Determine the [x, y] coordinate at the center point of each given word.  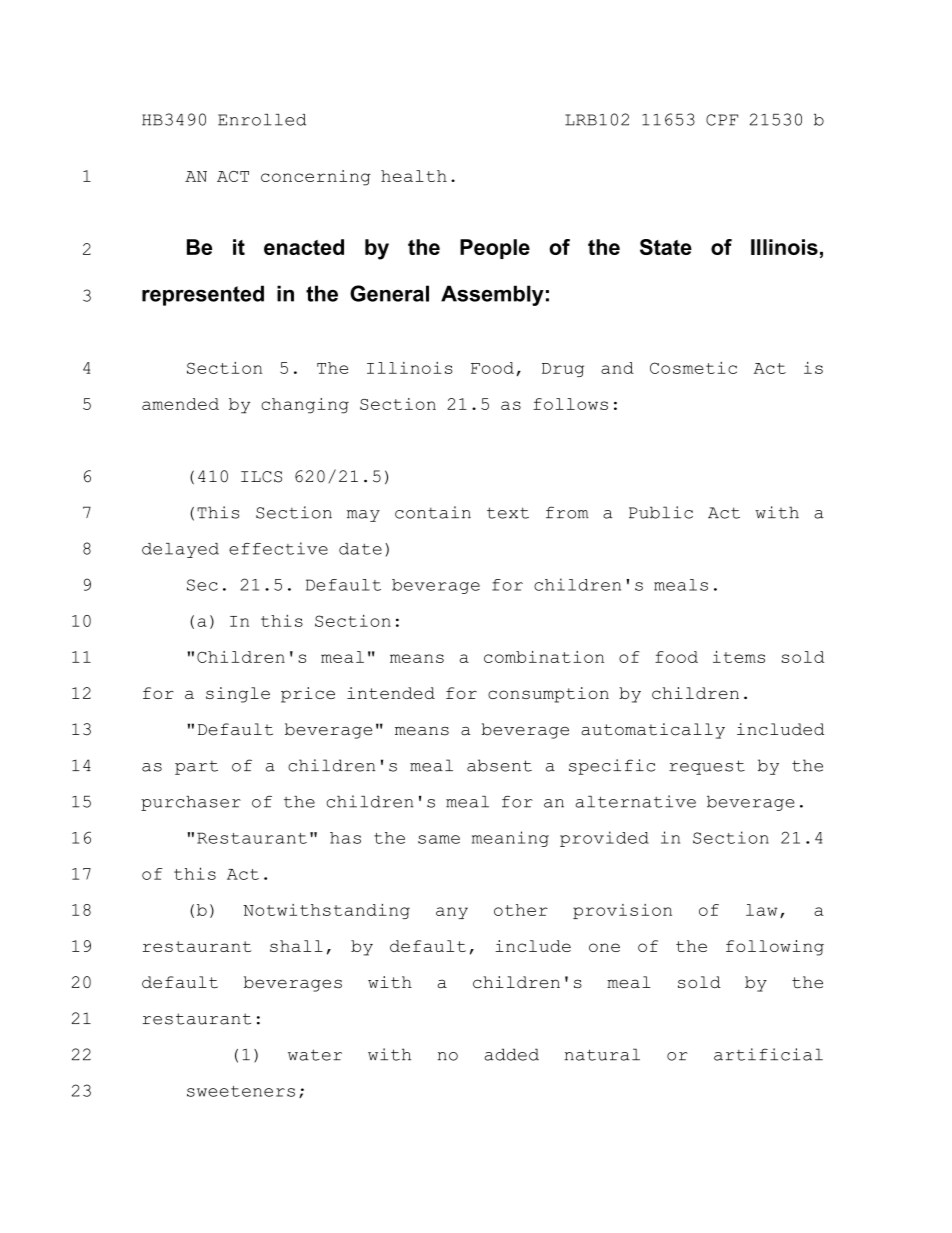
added [512, 1054]
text [508, 513]
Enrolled [262, 120]
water [315, 1055]
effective [278, 548]
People [495, 249]
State [666, 247]
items [739, 657]
